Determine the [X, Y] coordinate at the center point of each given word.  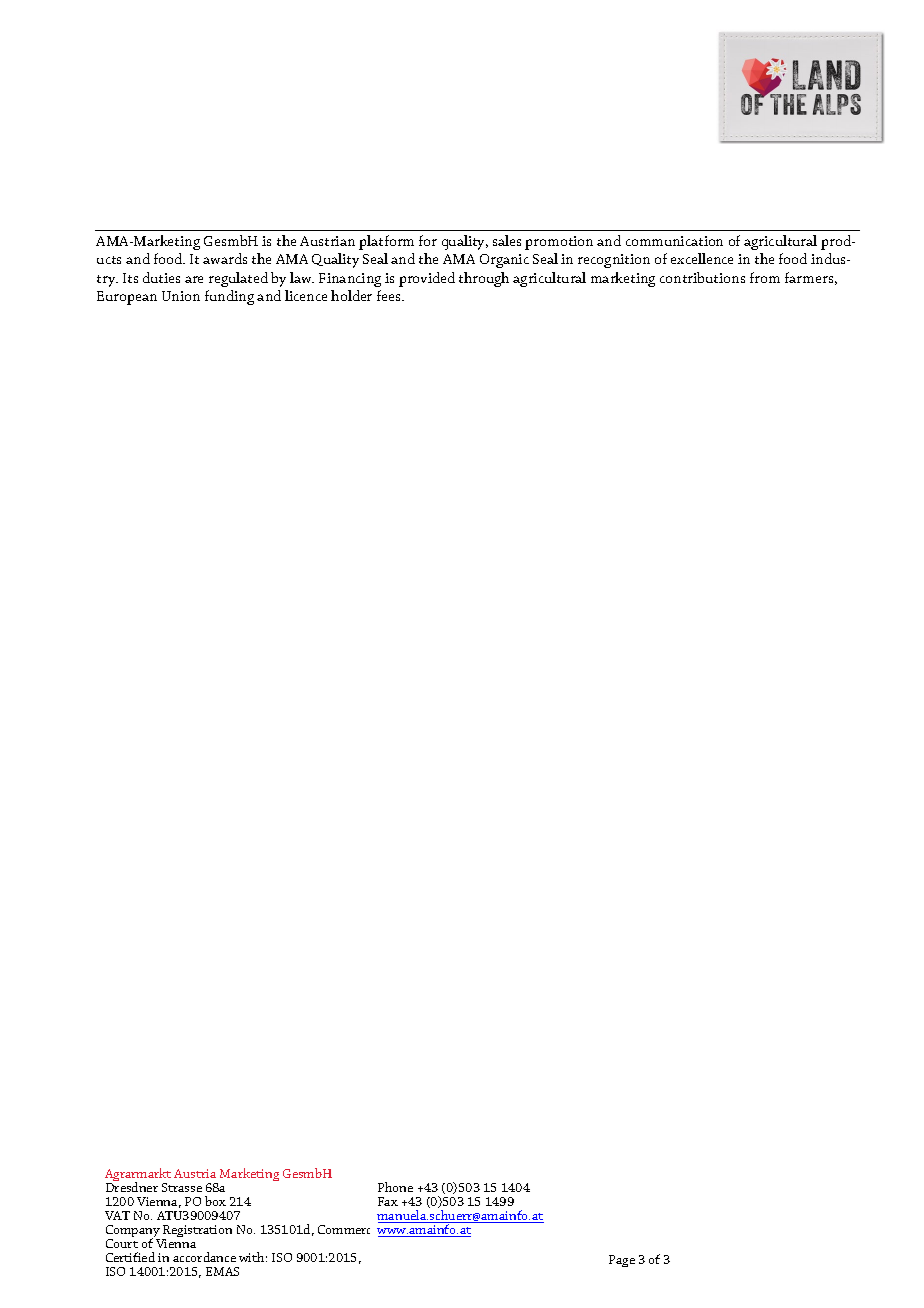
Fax [388, 1201]
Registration [197, 1233]
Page [622, 1261]
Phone [395, 1187]
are [194, 279]
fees [390, 295]
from [765, 277]
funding [229, 297]
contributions [702, 277]
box [215, 1201]
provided [427, 279]
